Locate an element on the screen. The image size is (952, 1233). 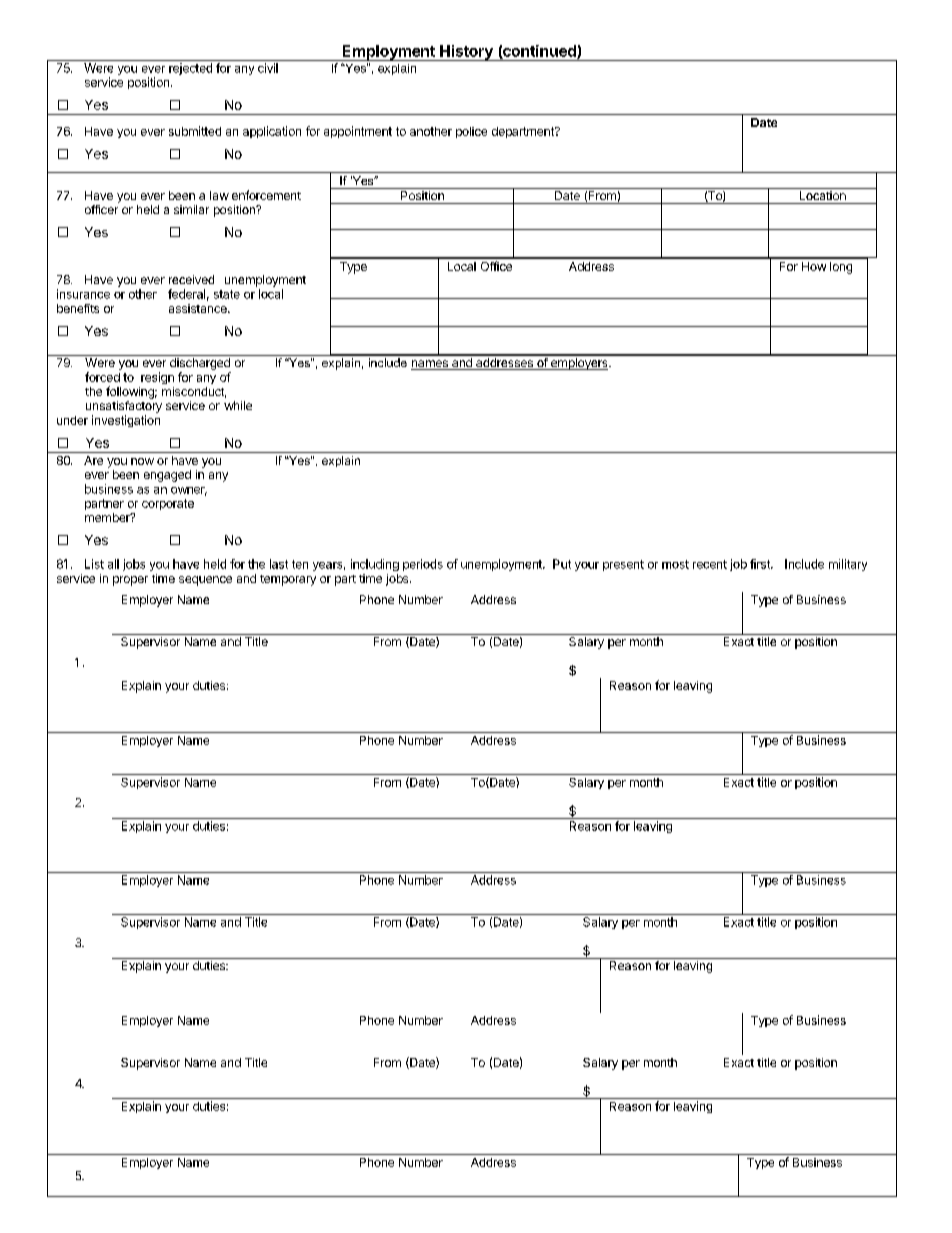
first is located at coordinates (761, 564).
